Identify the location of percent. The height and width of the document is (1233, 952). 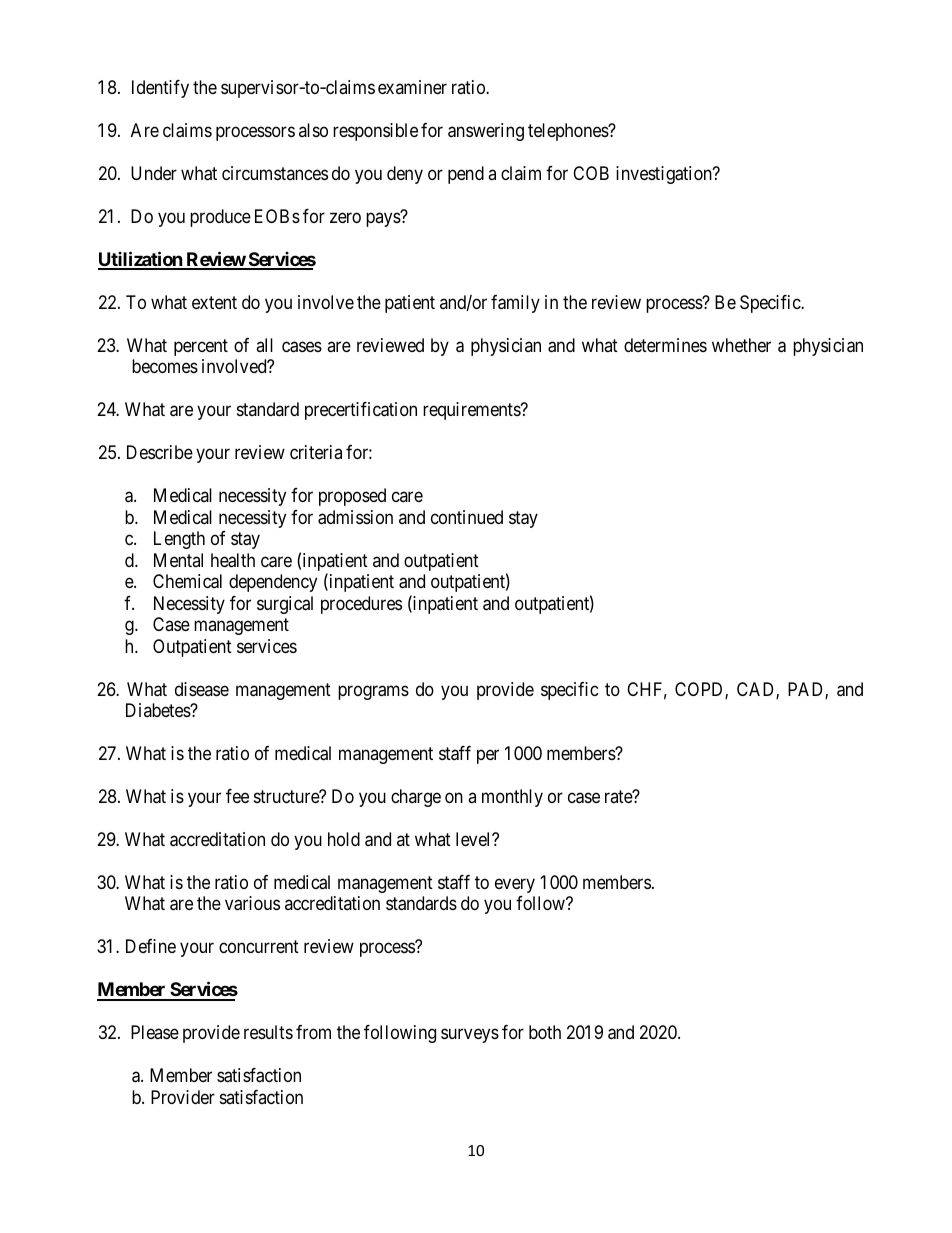
(201, 347).
